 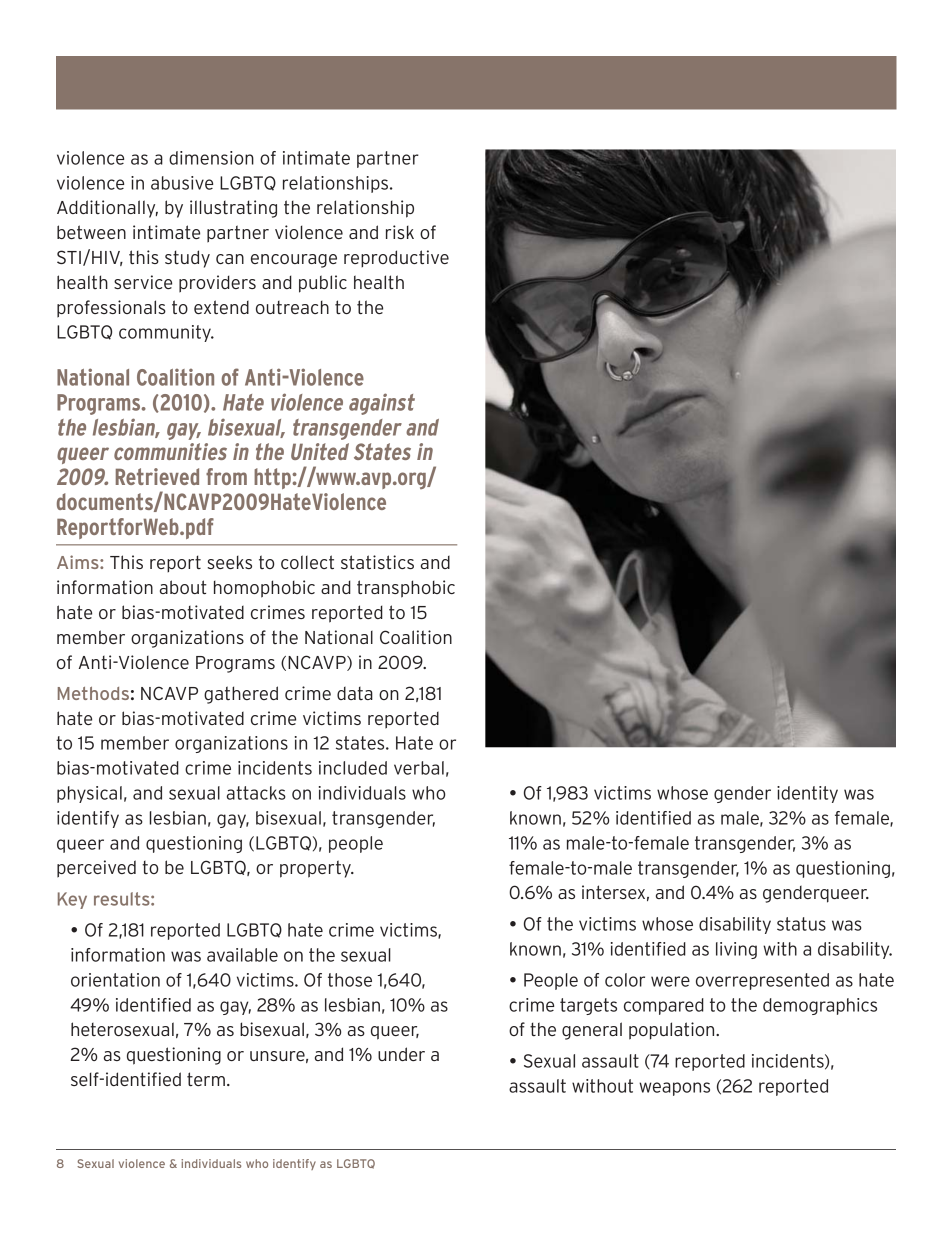 I want to click on people, so click(x=356, y=844).
